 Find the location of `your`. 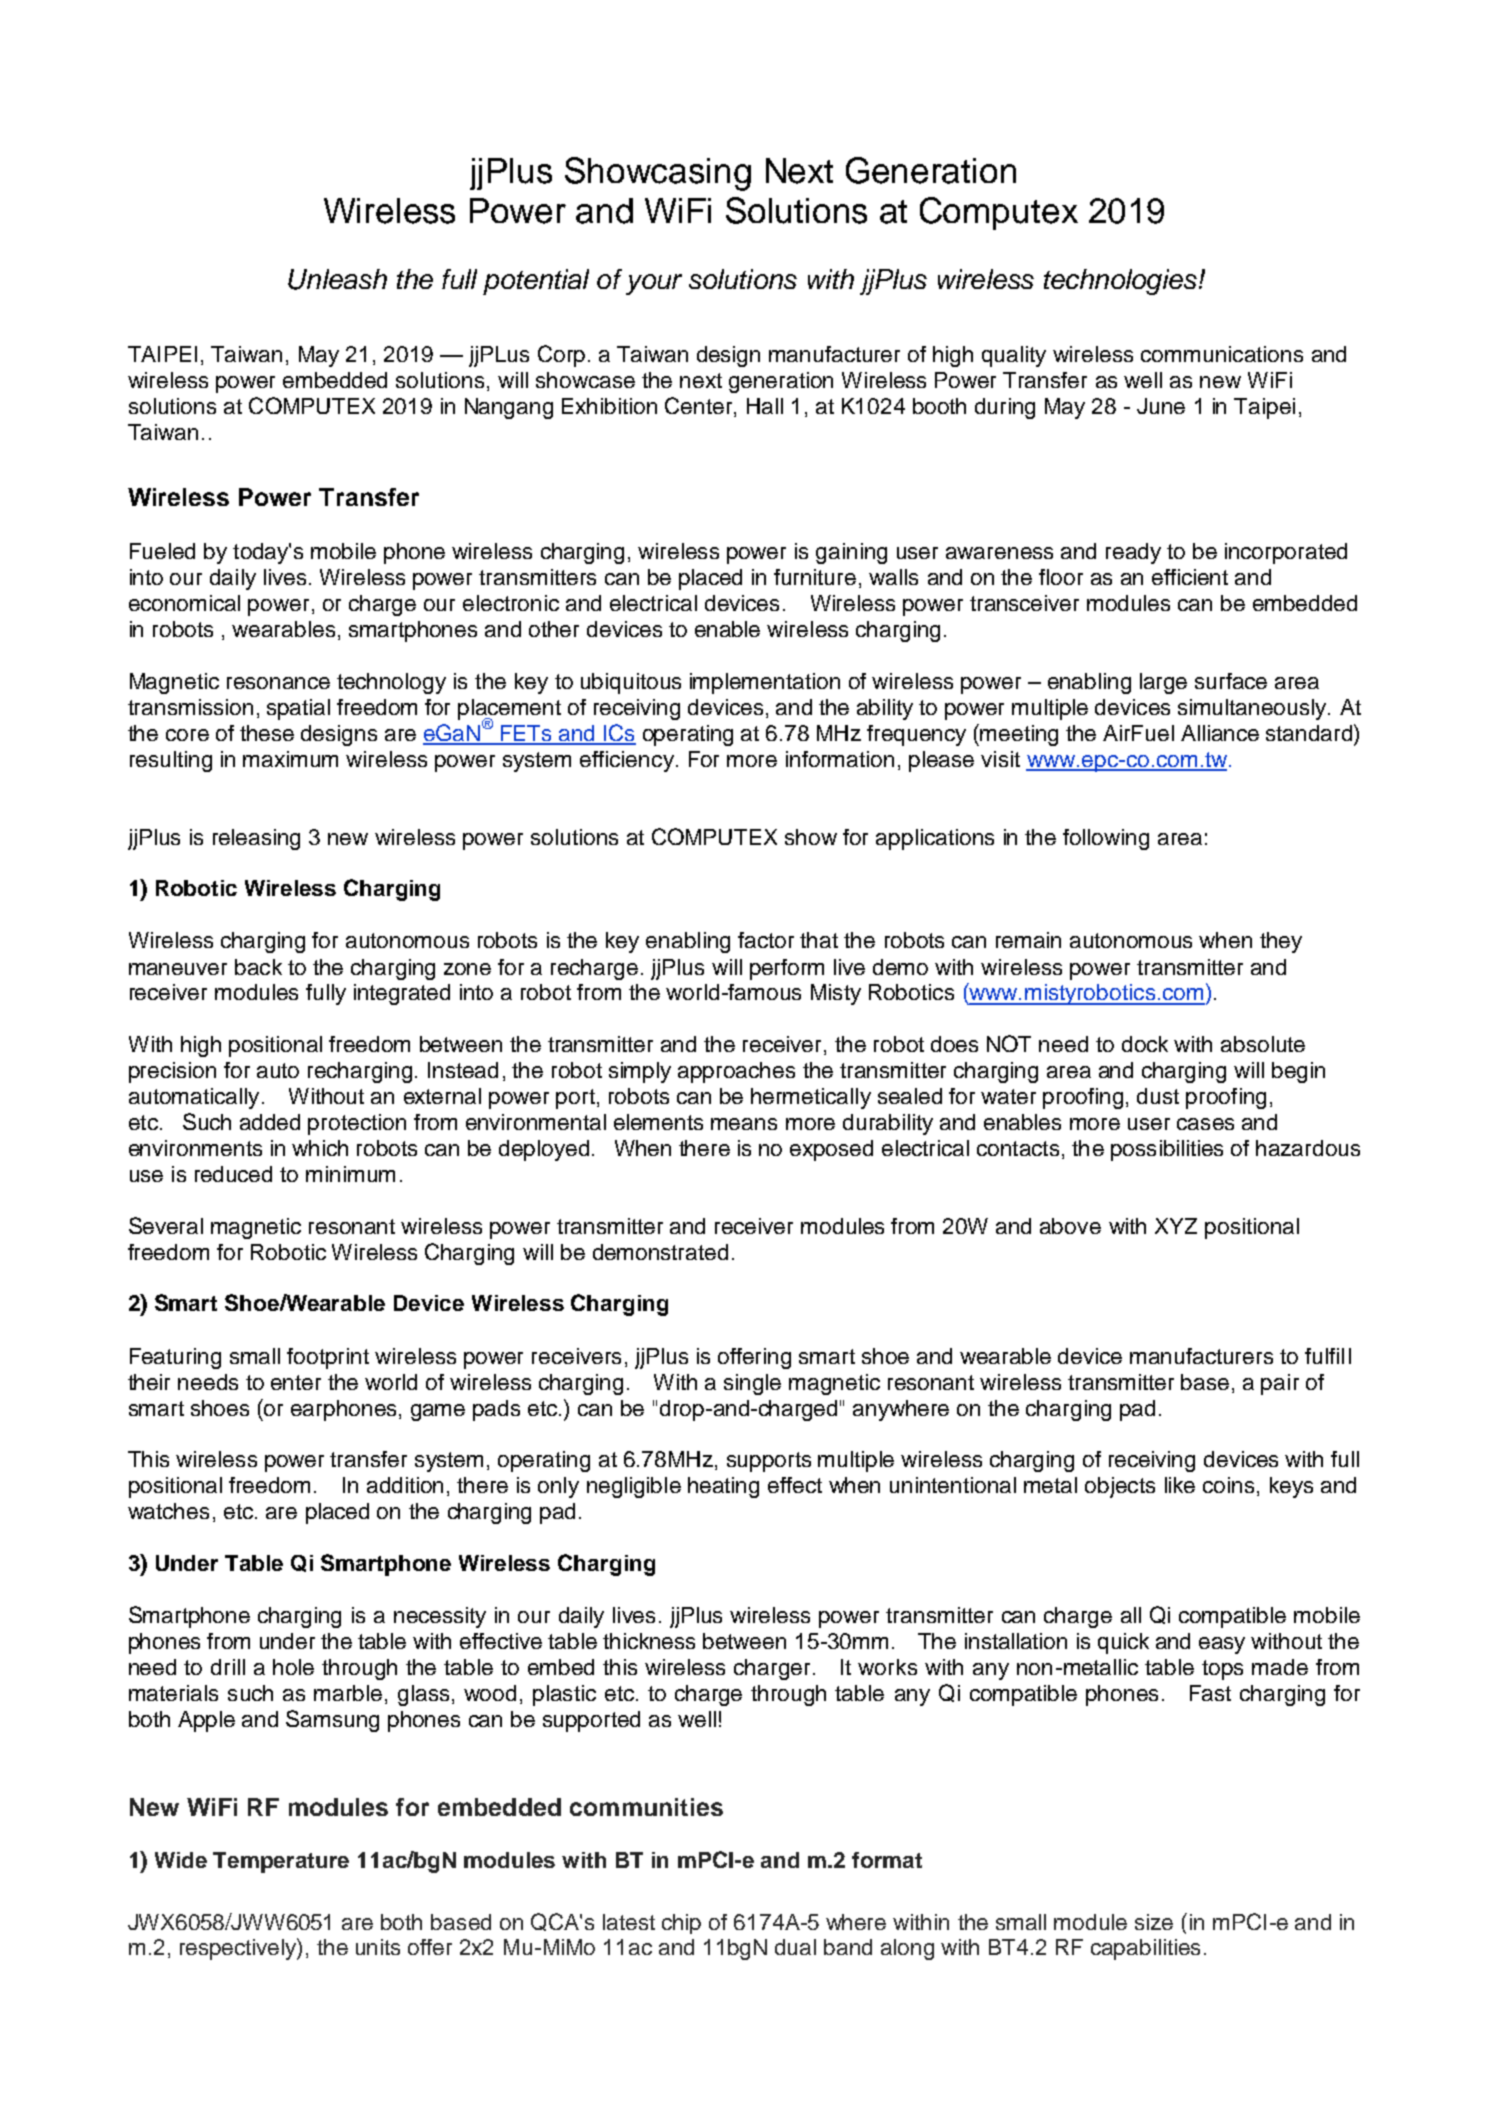

your is located at coordinates (654, 284).
